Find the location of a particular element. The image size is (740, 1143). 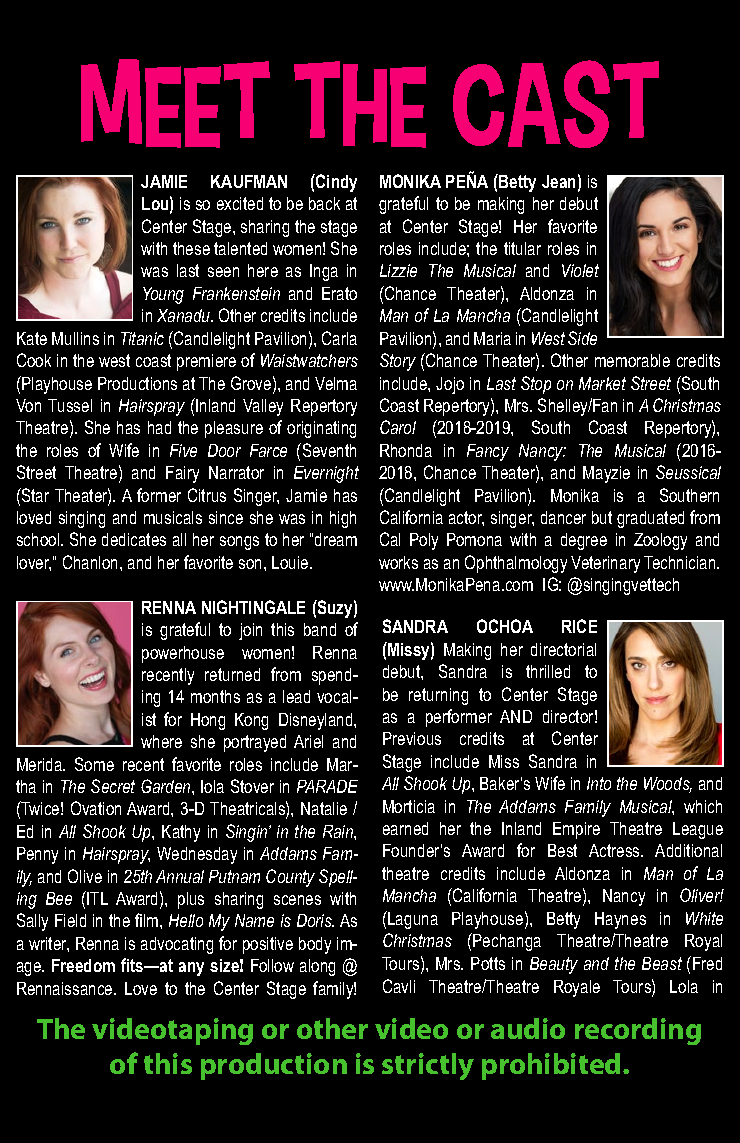

Some is located at coordinates (94, 764).
